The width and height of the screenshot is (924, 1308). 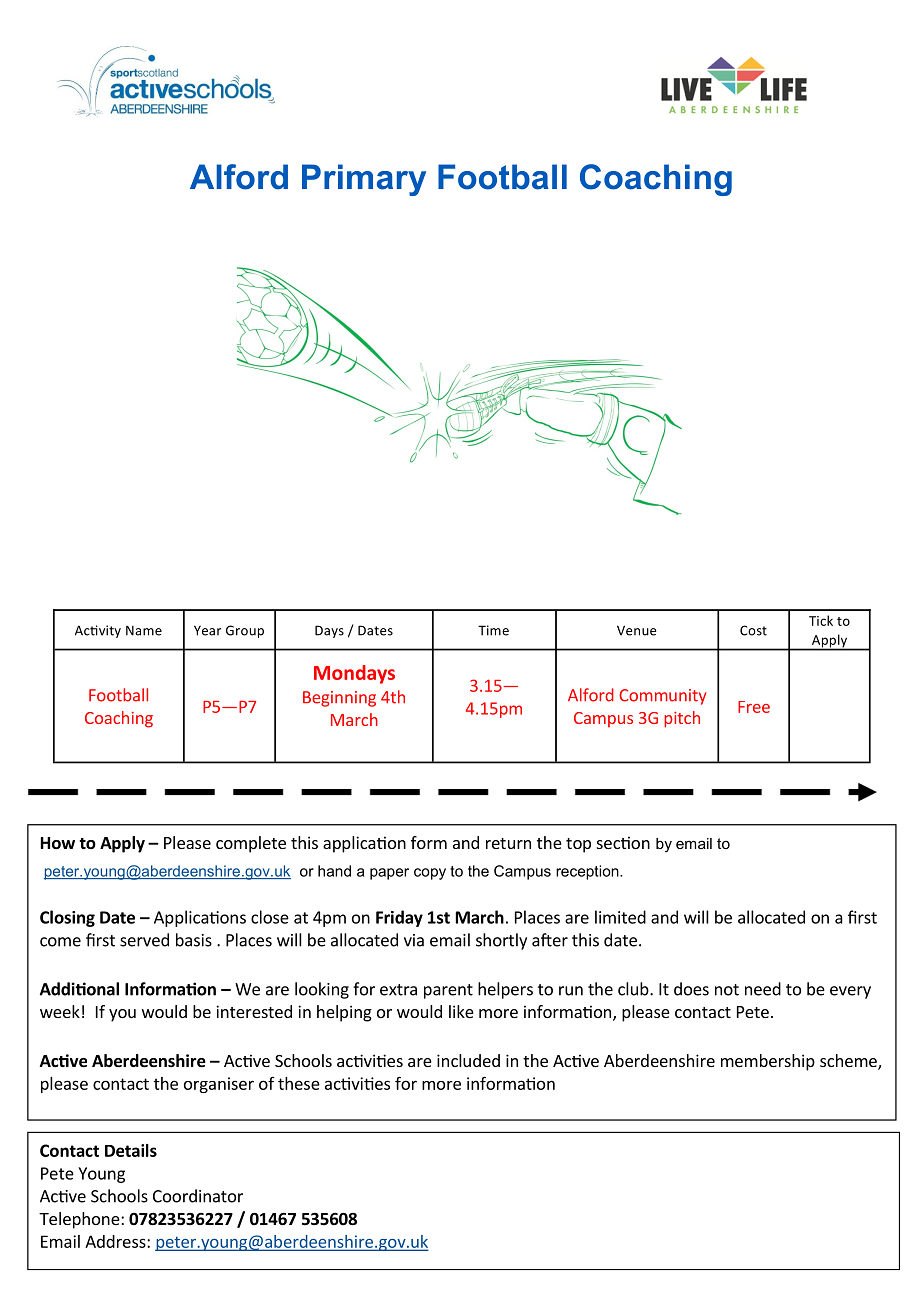 What do you see at coordinates (754, 707) in the screenshot?
I see `Free` at bounding box center [754, 707].
